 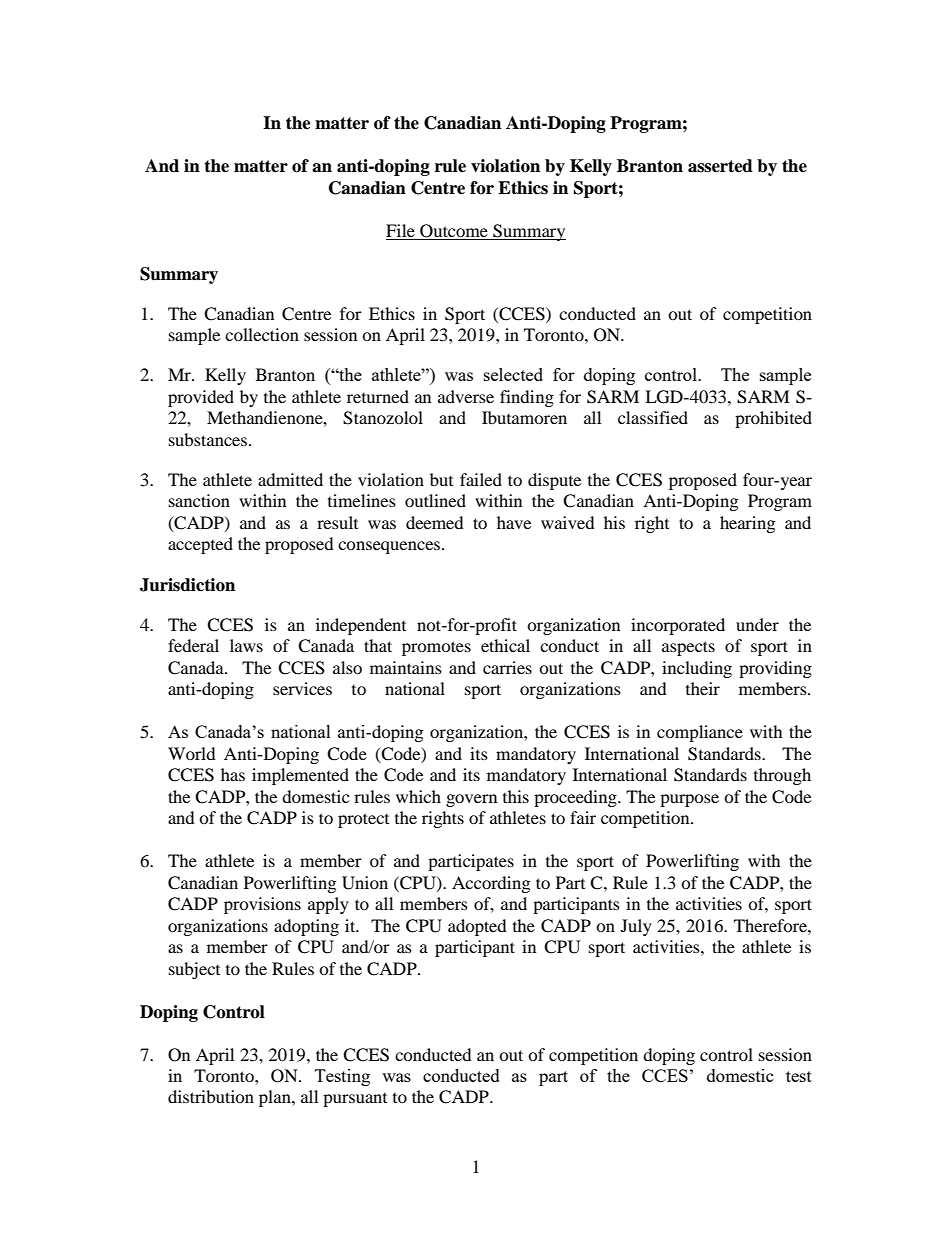 I want to click on Outcome, so click(x=454, y=231).
